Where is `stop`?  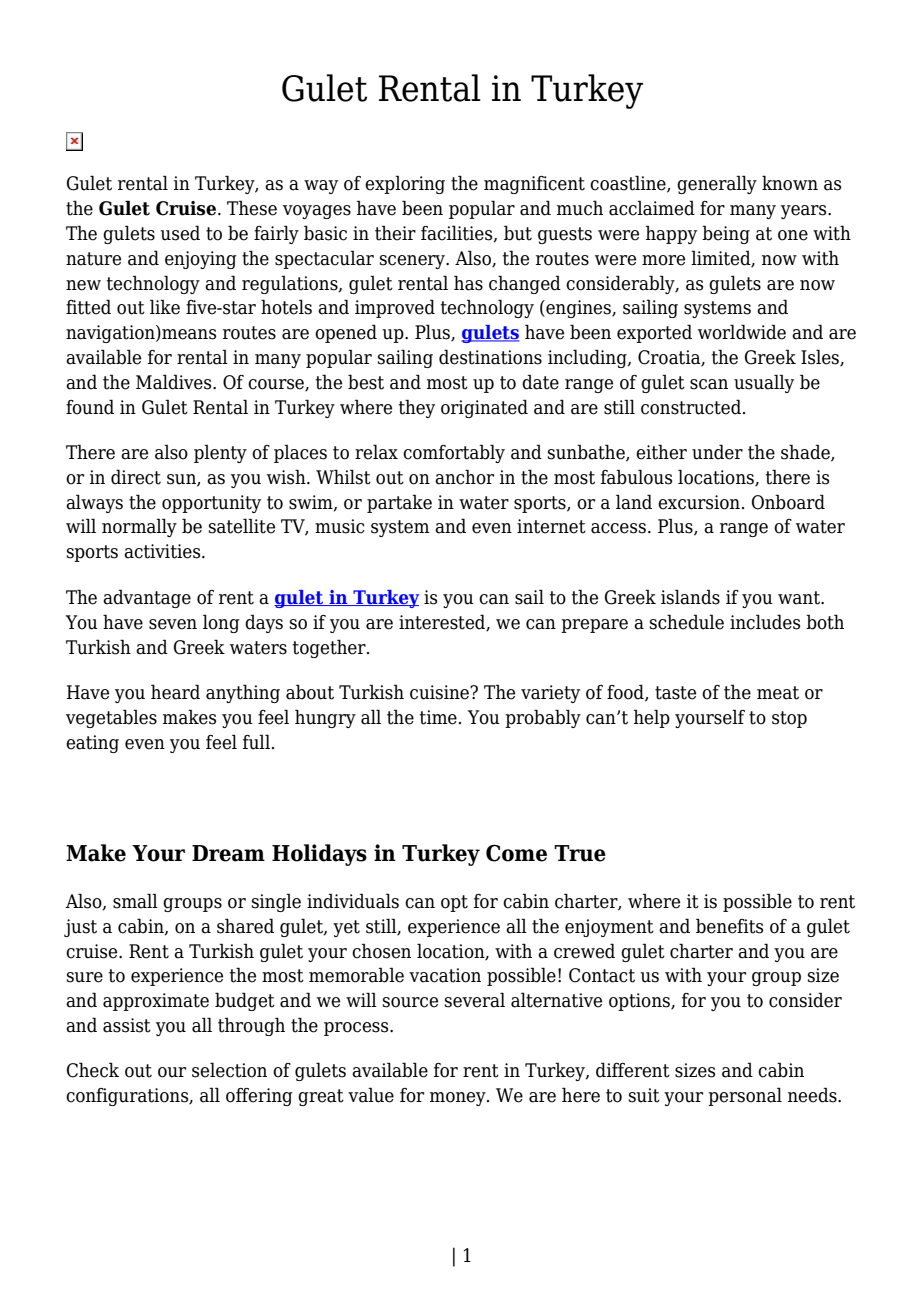
stop is located at coordinates (789, 719).
